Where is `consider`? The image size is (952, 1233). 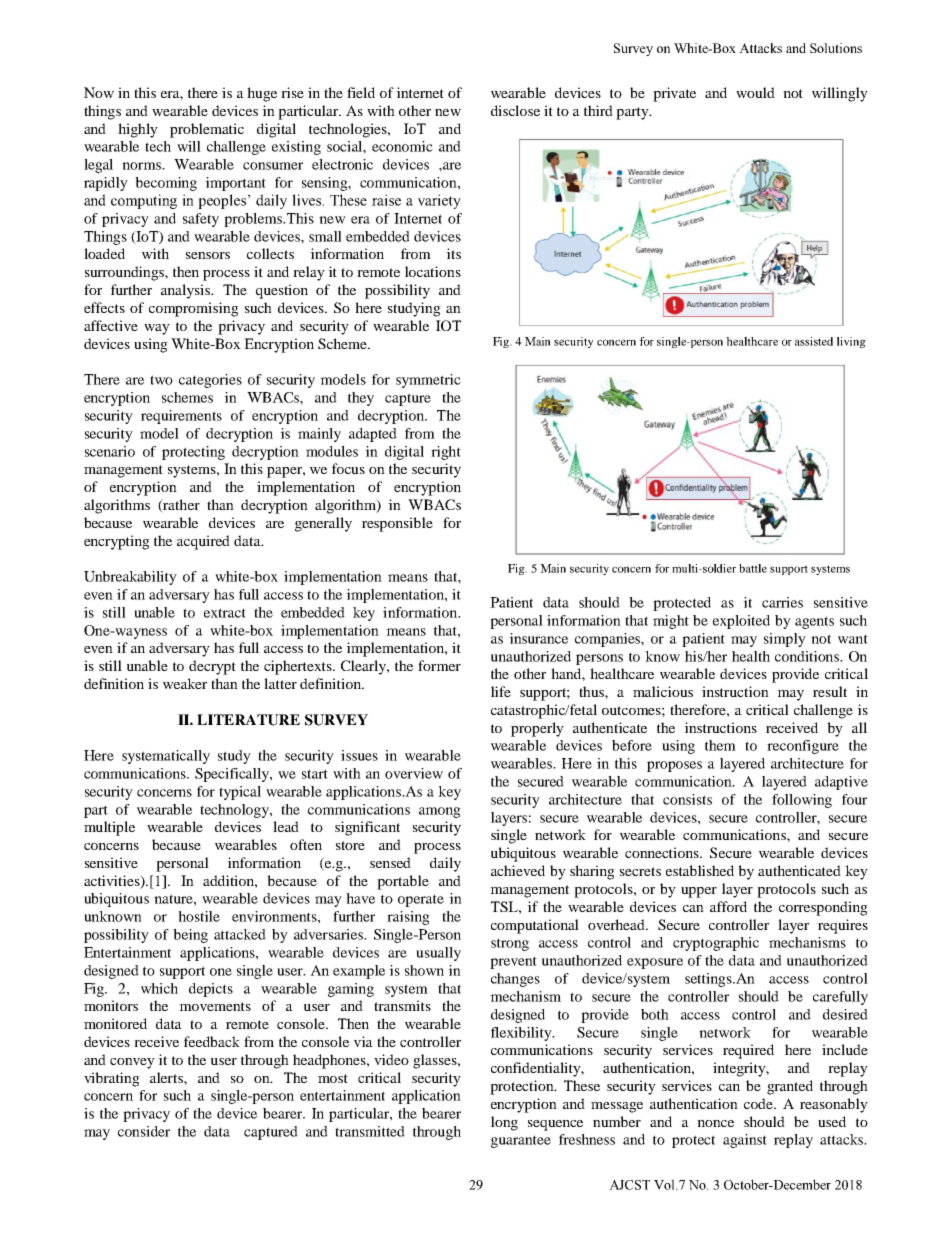 consider is located at coordinates (144, 1131).
